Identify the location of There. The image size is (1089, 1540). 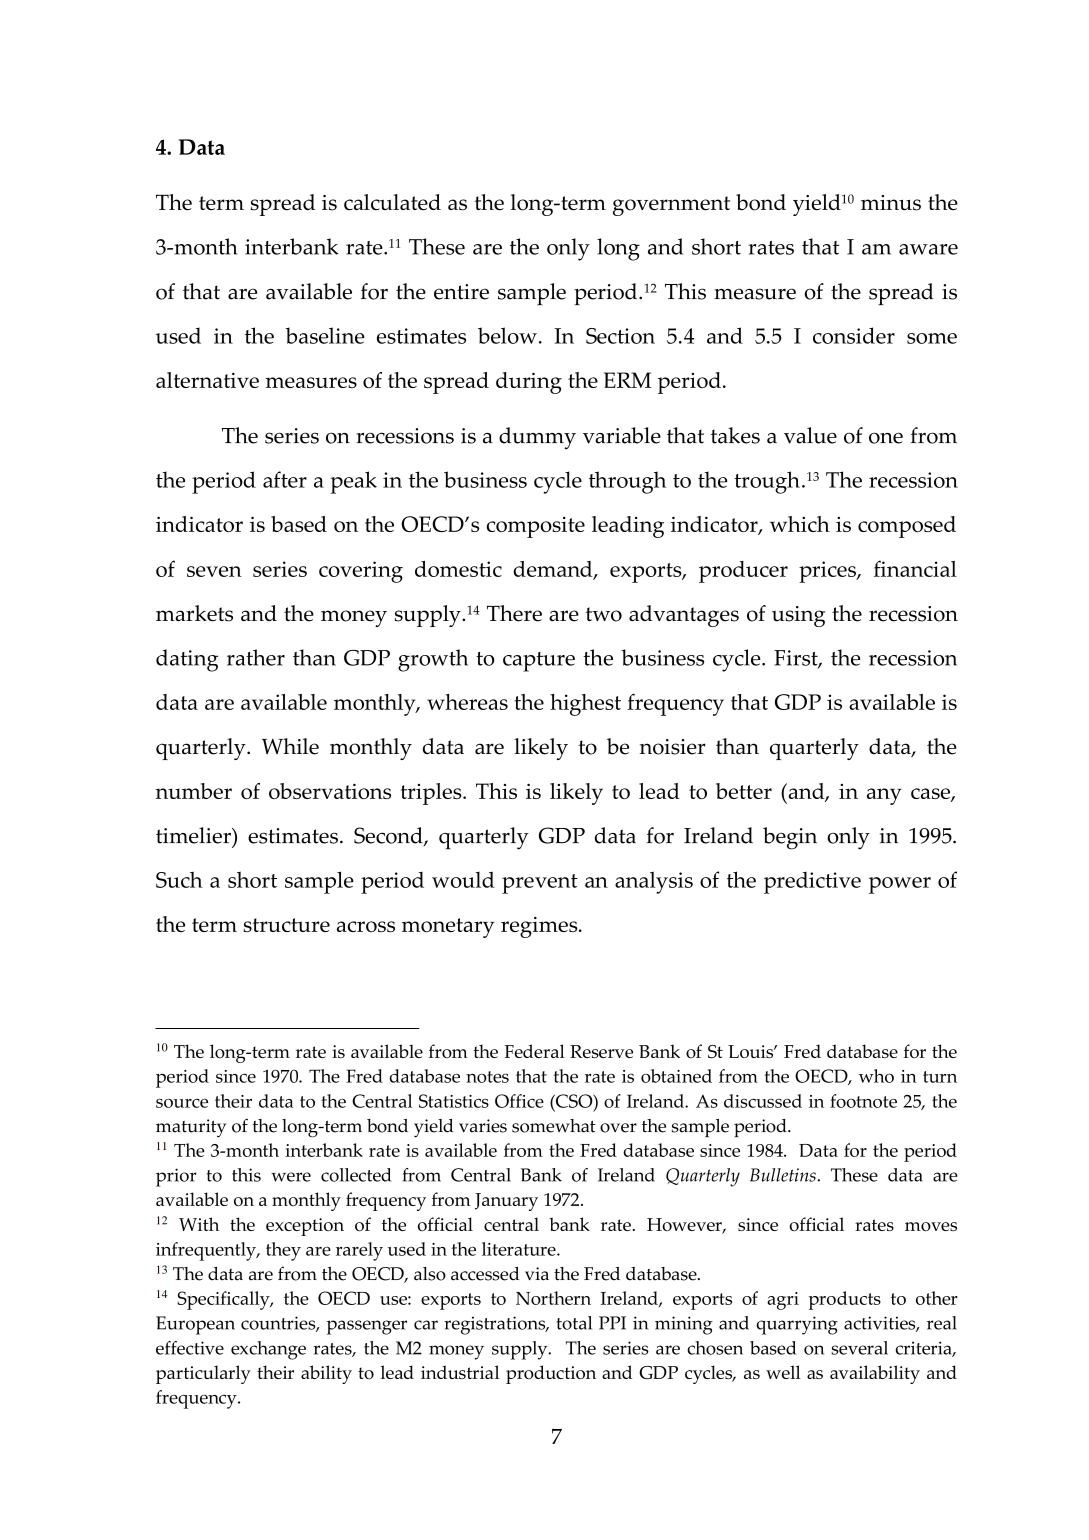
(514, 613).
